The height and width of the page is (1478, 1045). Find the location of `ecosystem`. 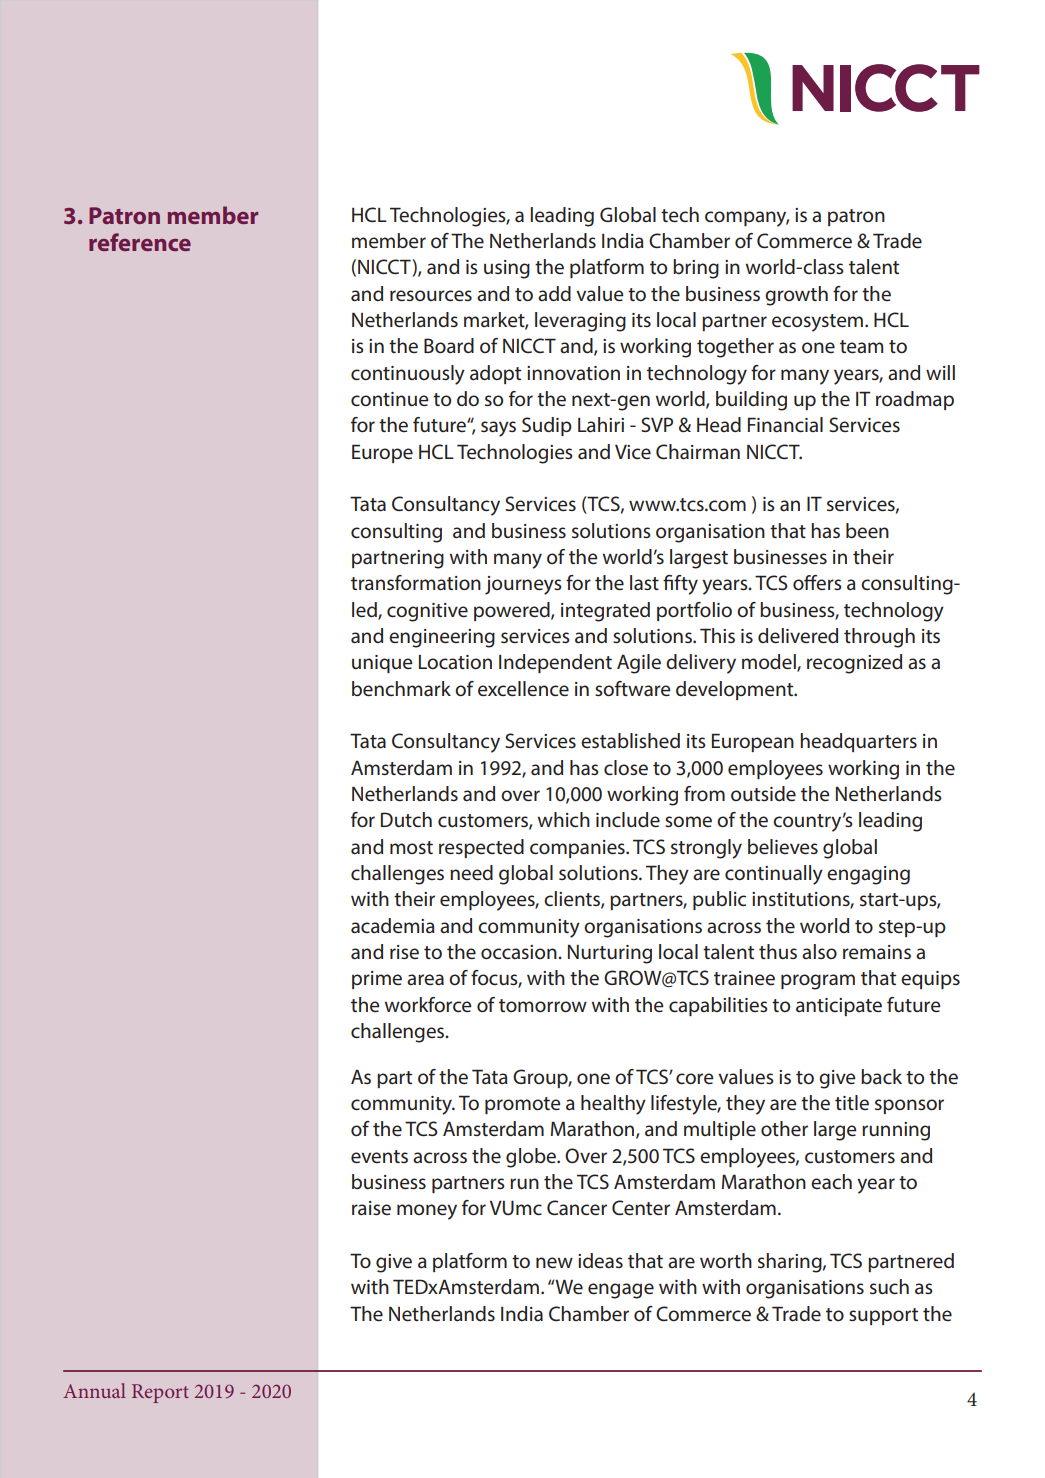

ecosystem is located at coordinates (817, 323).
